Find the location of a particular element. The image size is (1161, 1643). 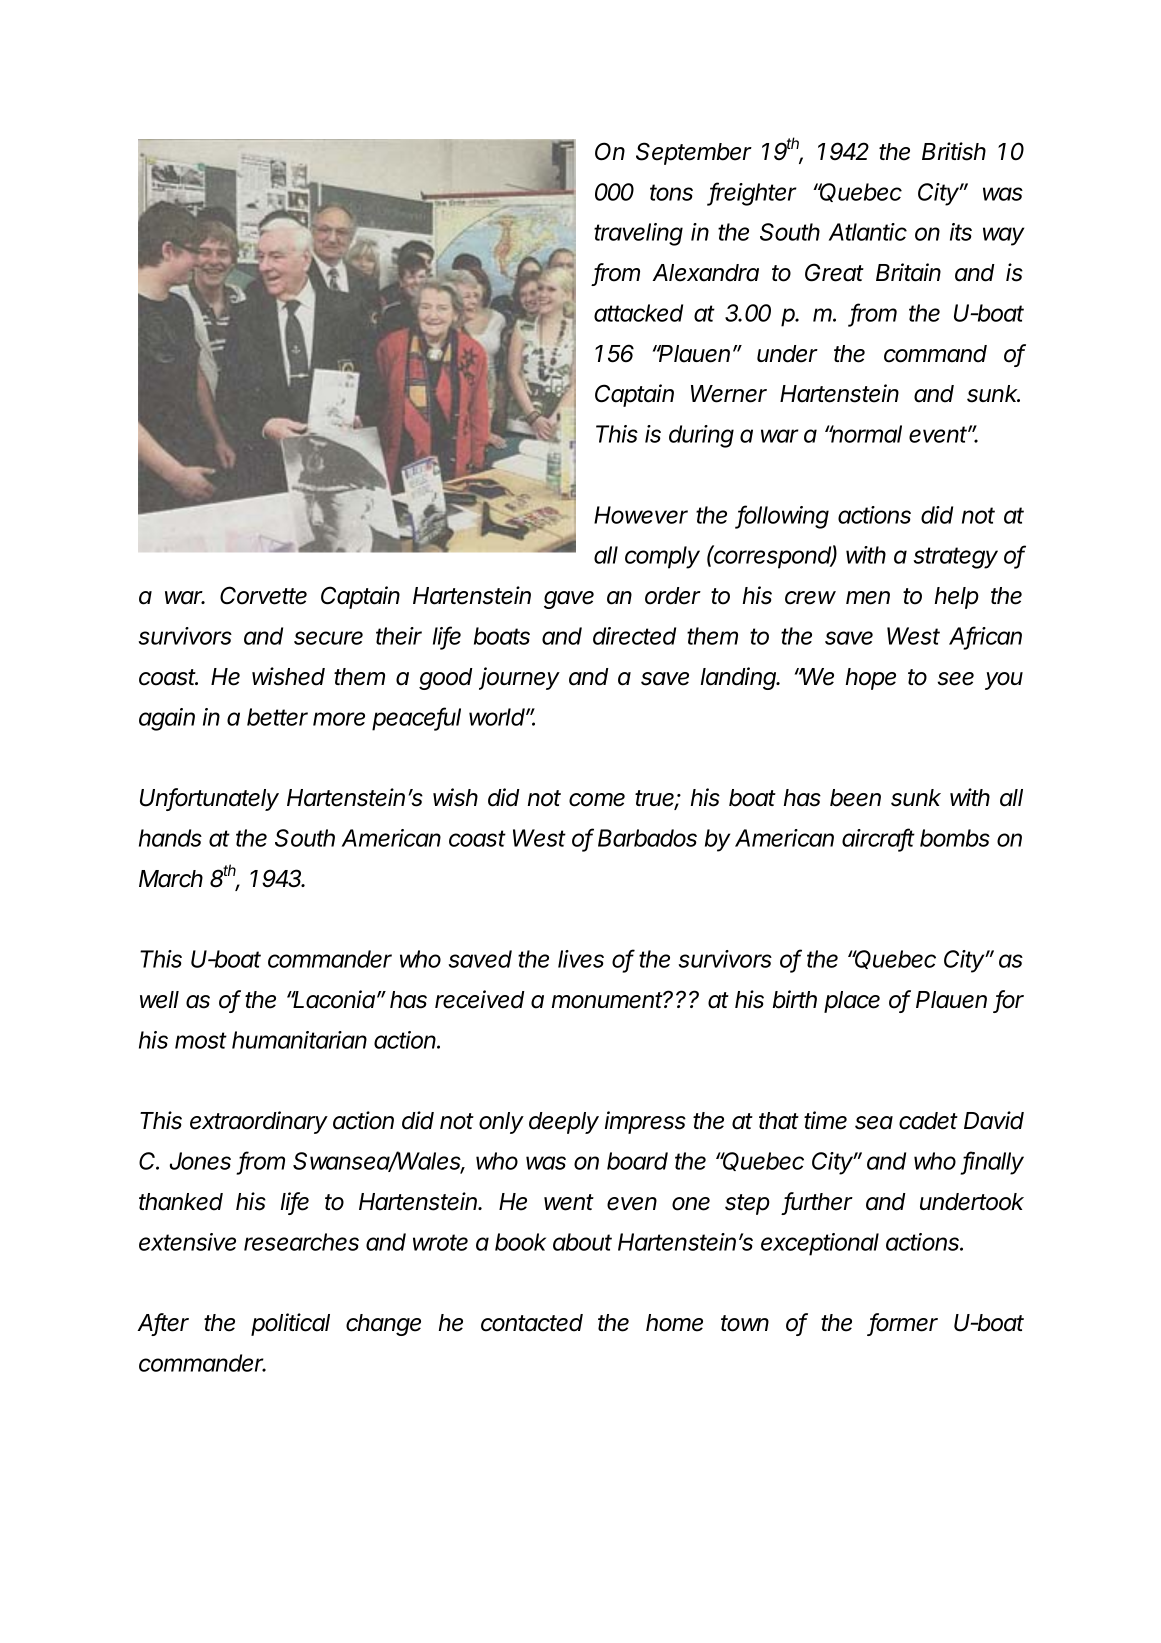

However is located at coordinates (641, 515).
